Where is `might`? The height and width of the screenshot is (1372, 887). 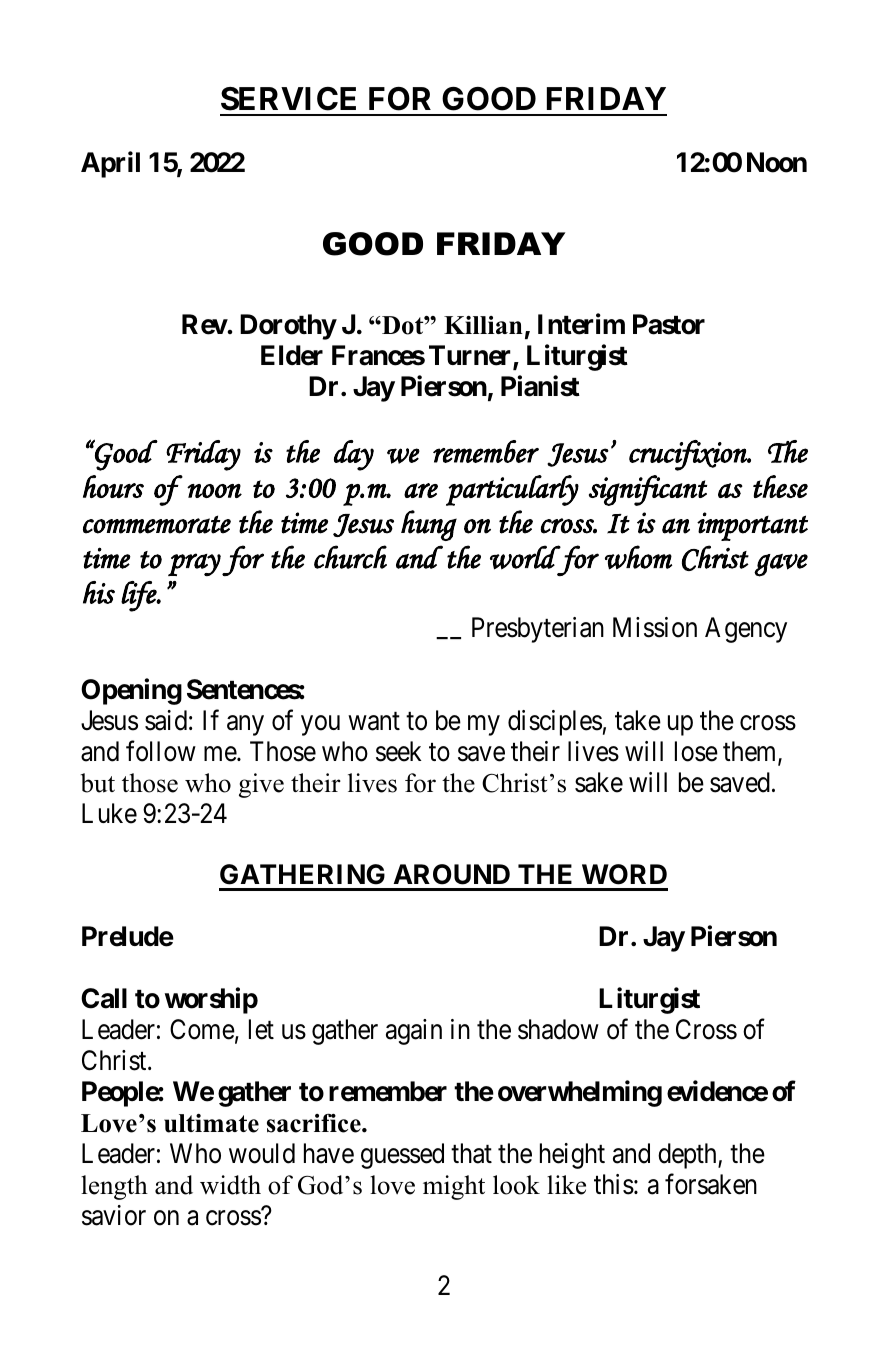 might is located at coordinates (454, 1187).
